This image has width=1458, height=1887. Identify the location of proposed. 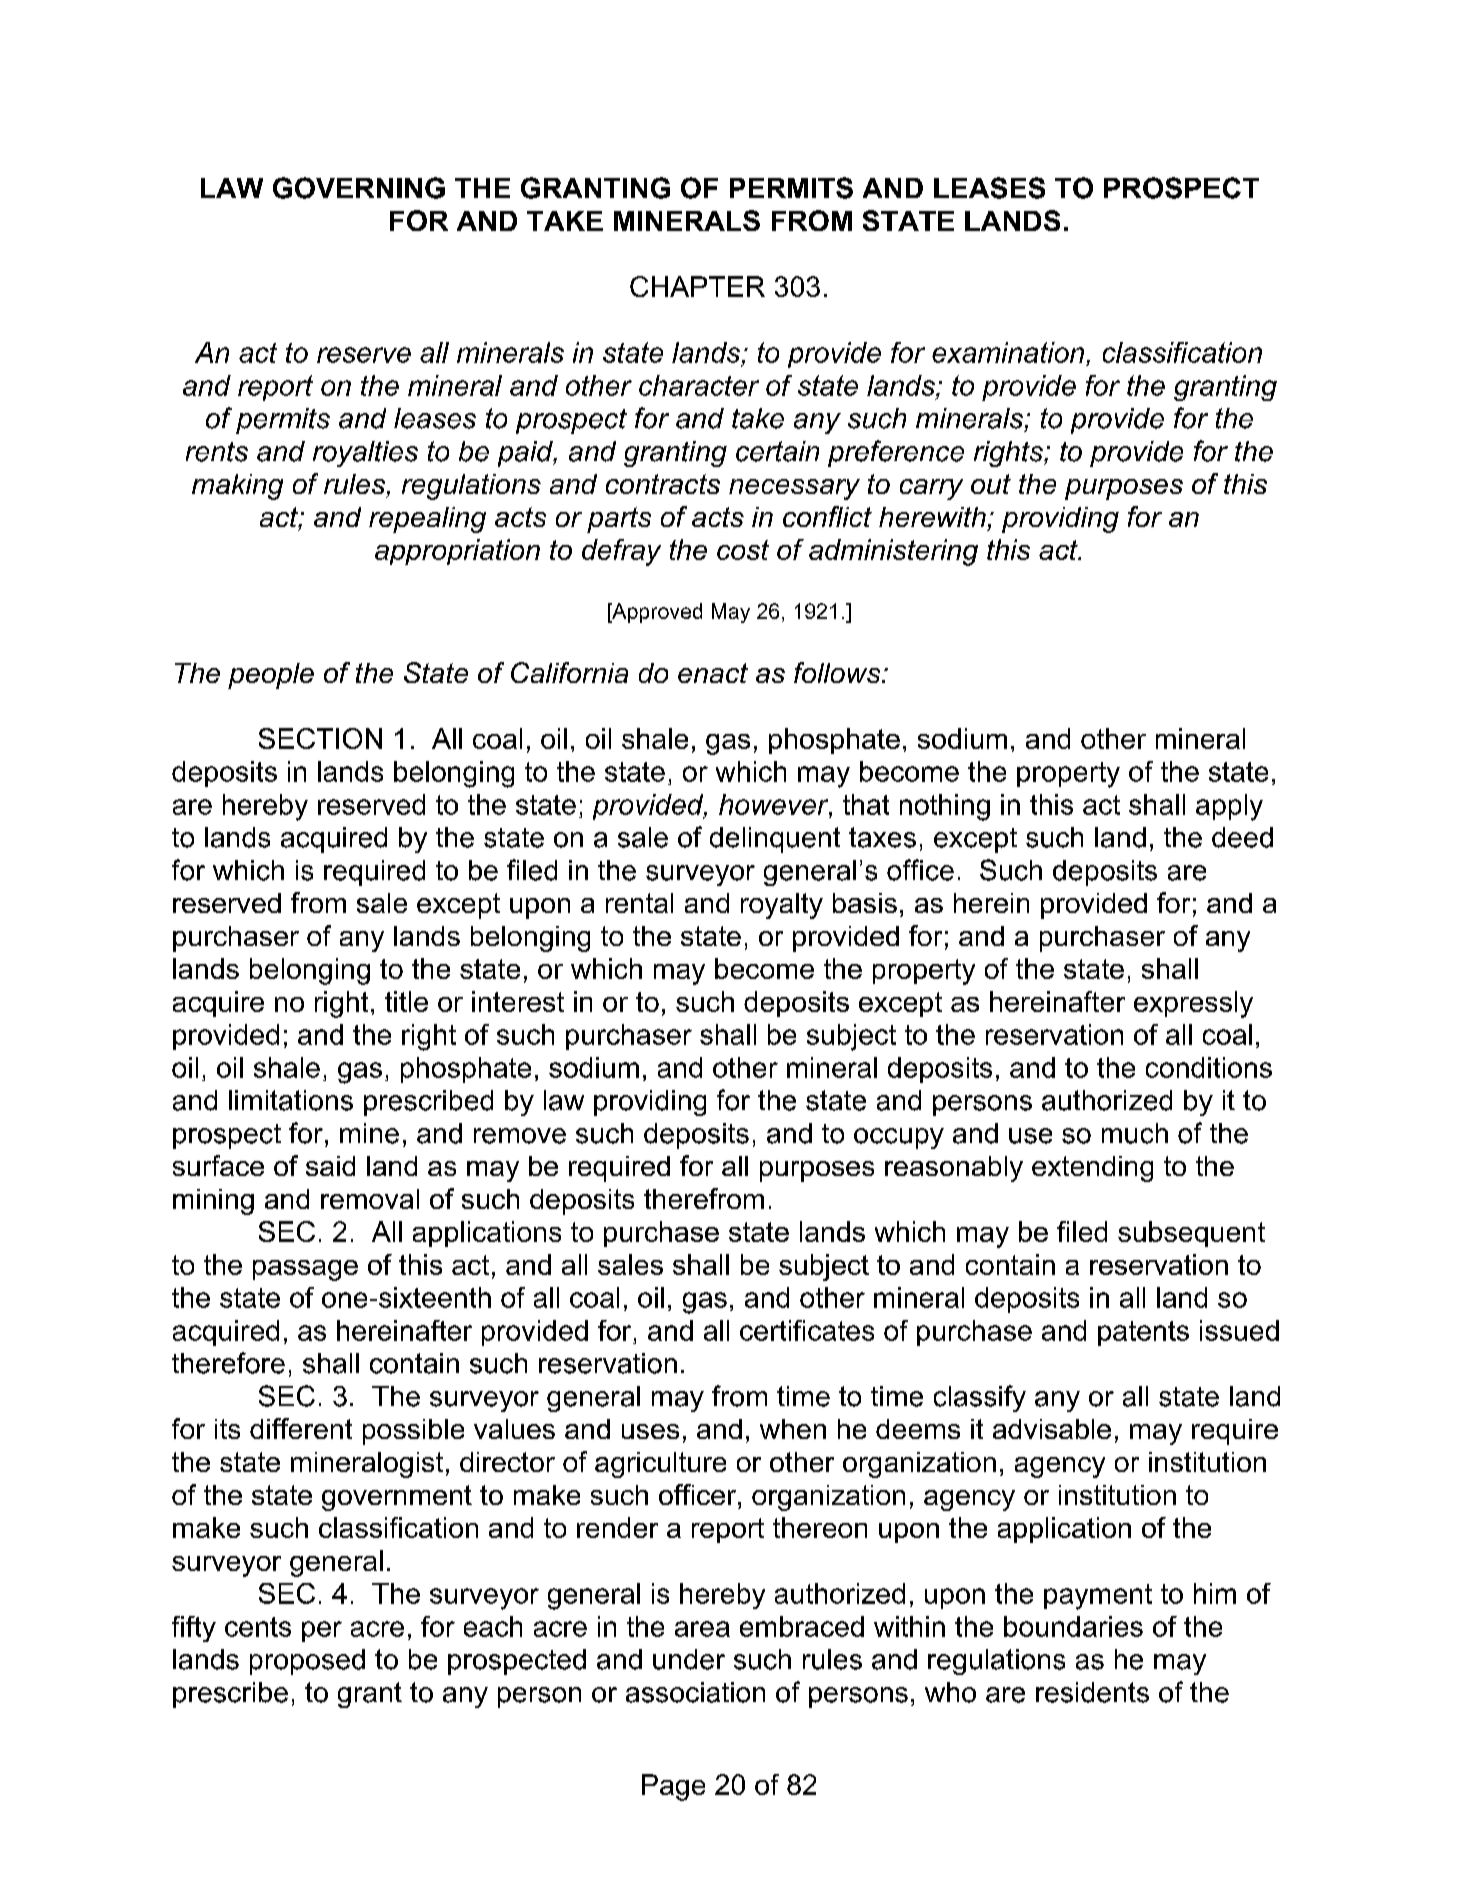
(307, 1662).
